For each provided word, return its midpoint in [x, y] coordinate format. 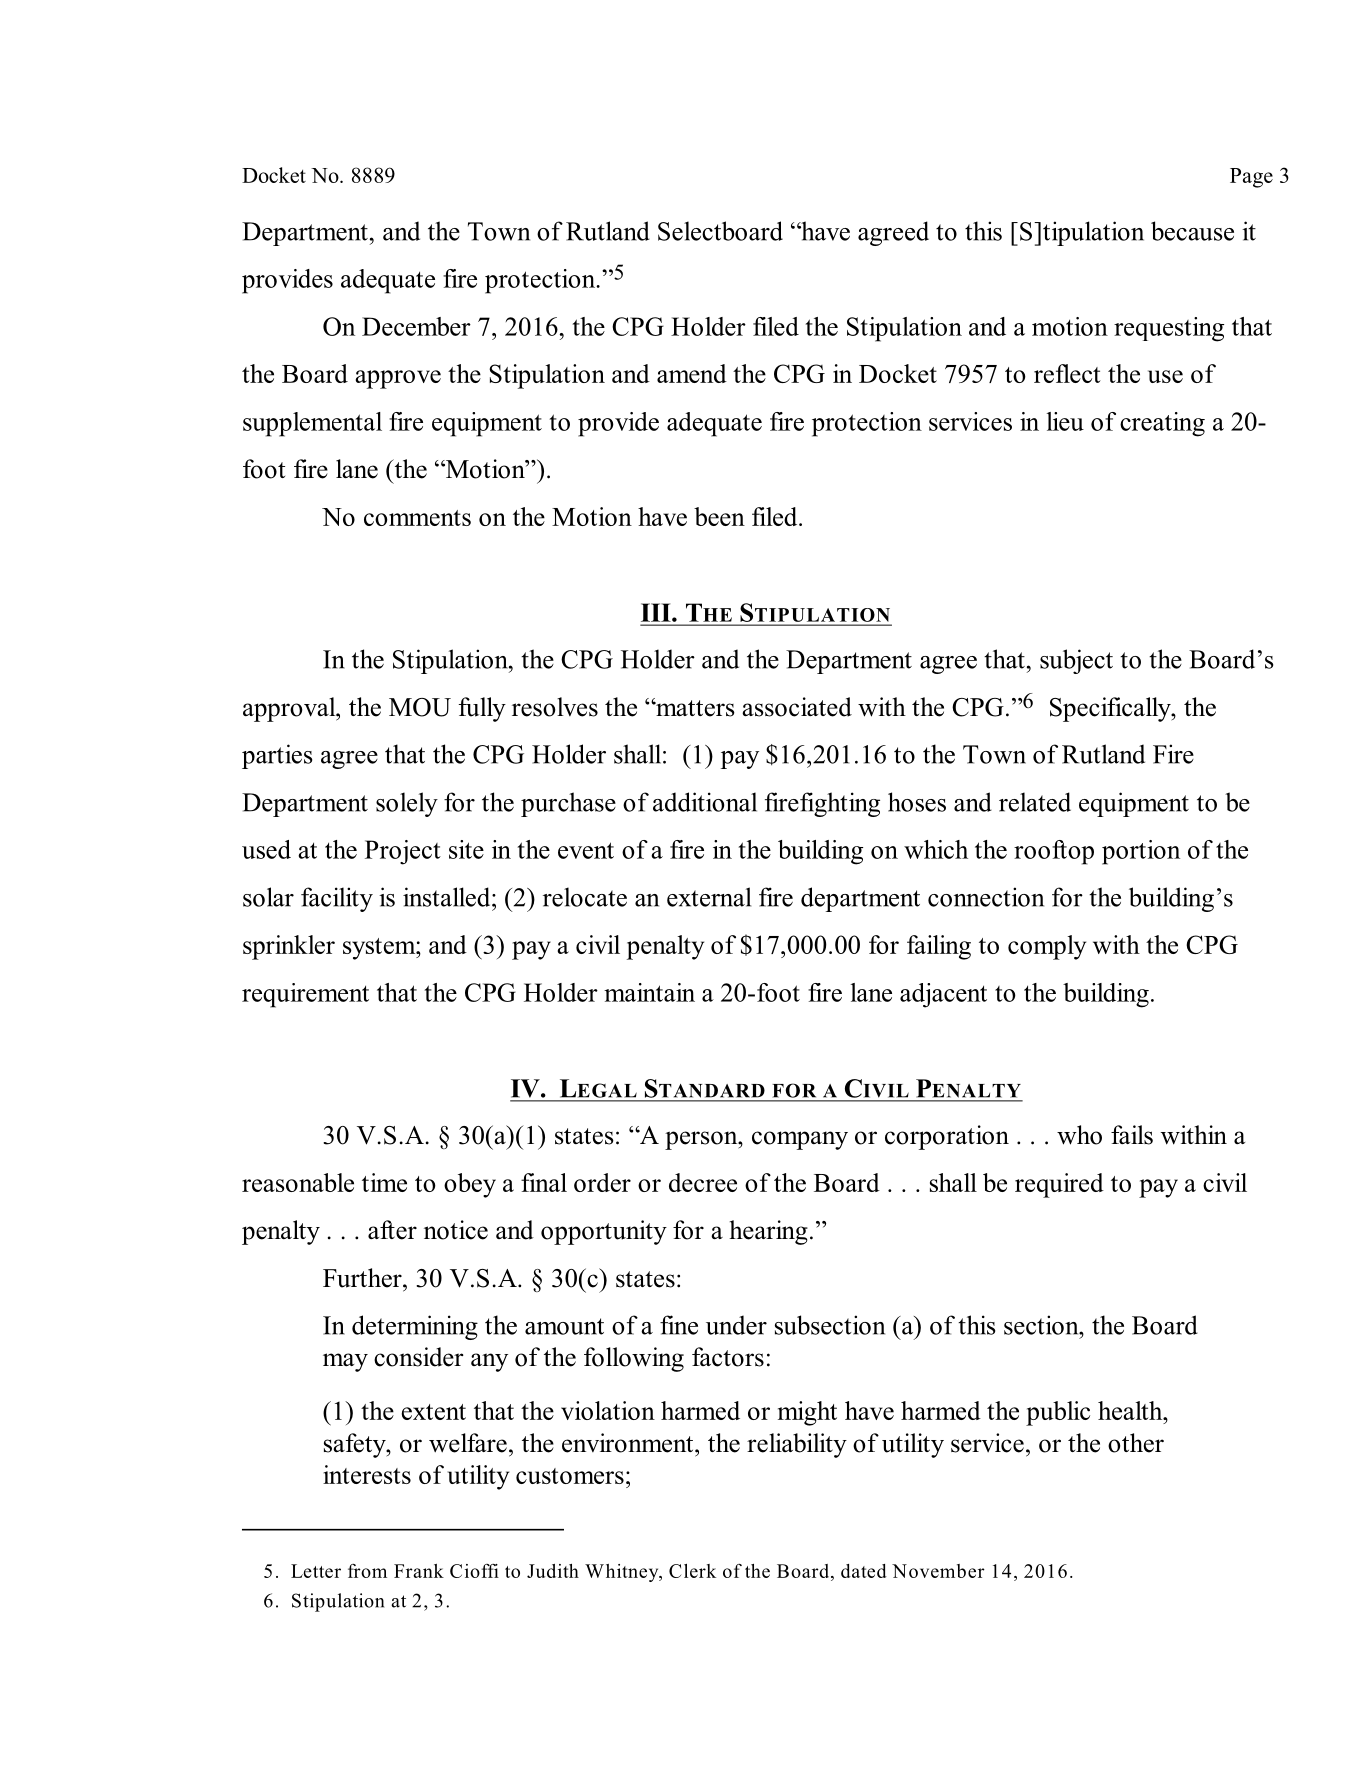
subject [1076, 661]
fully [482, 709]
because [1192, 231]
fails [1132, 1135]
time [384, 1182]
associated [797, 707]
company [800, 1140]
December [416, 326]
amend [692, 373]
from [367, 1571]
